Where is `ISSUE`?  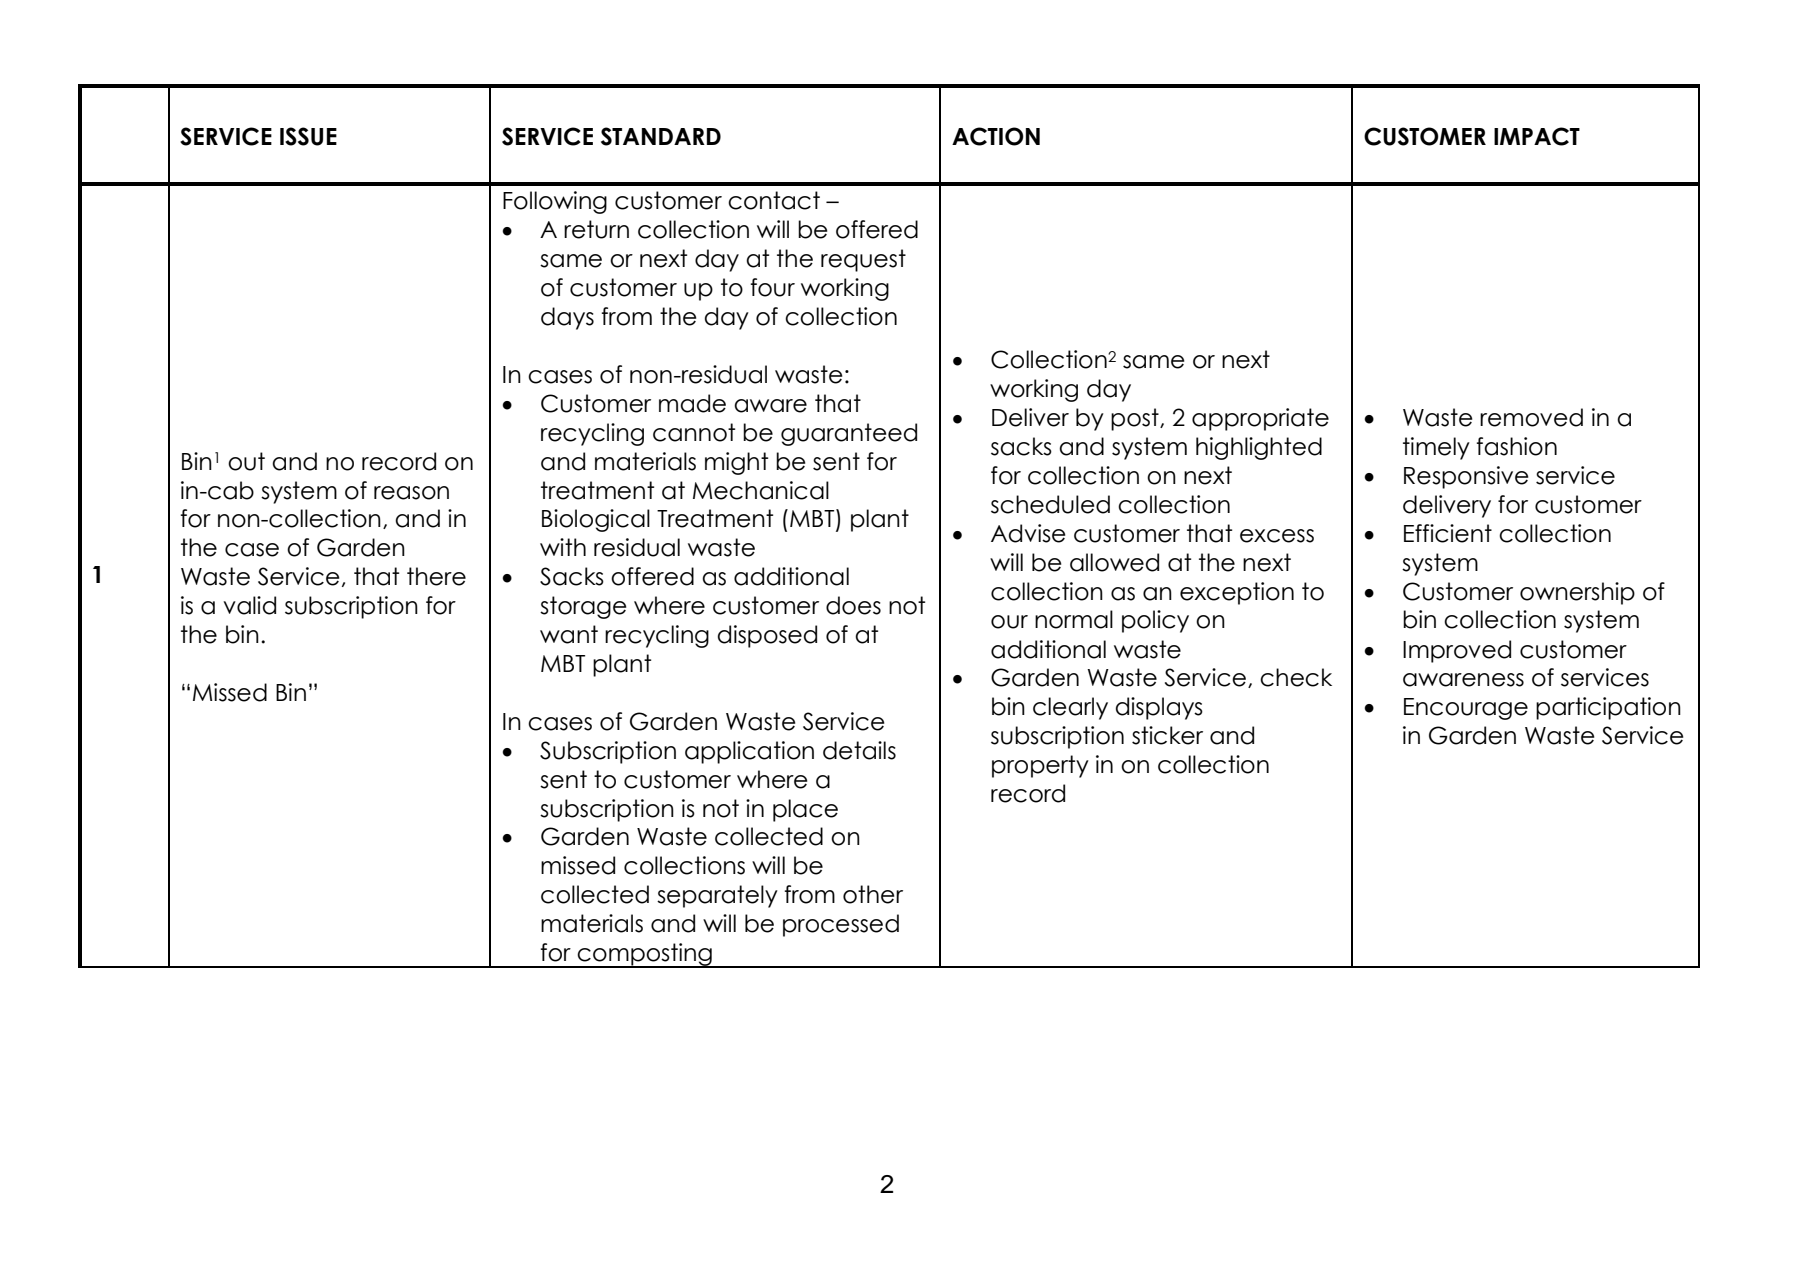 ISSUE is located at coordinates (308, 136).
